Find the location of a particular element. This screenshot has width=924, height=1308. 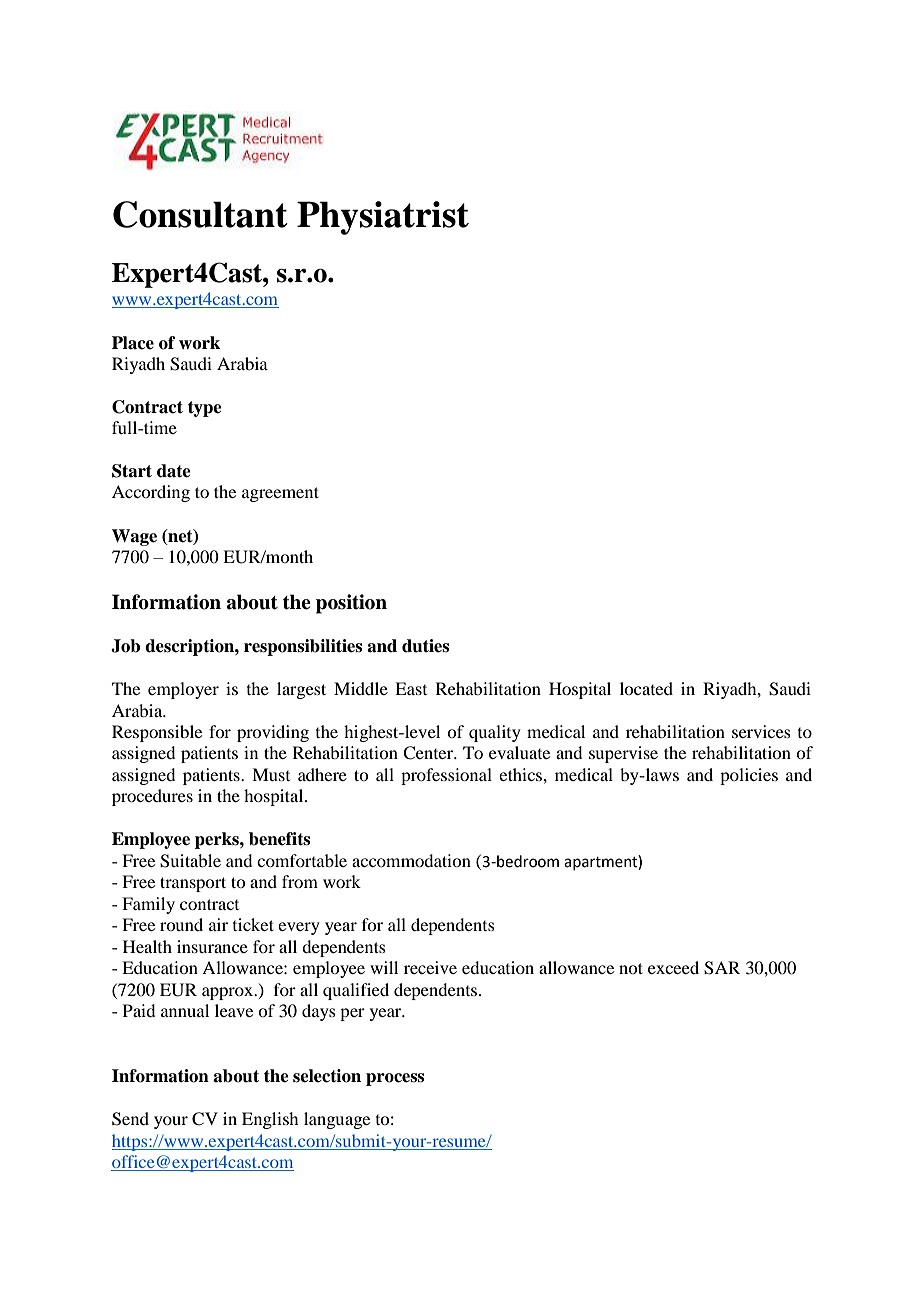

located is located at coordinates (646, 688).
